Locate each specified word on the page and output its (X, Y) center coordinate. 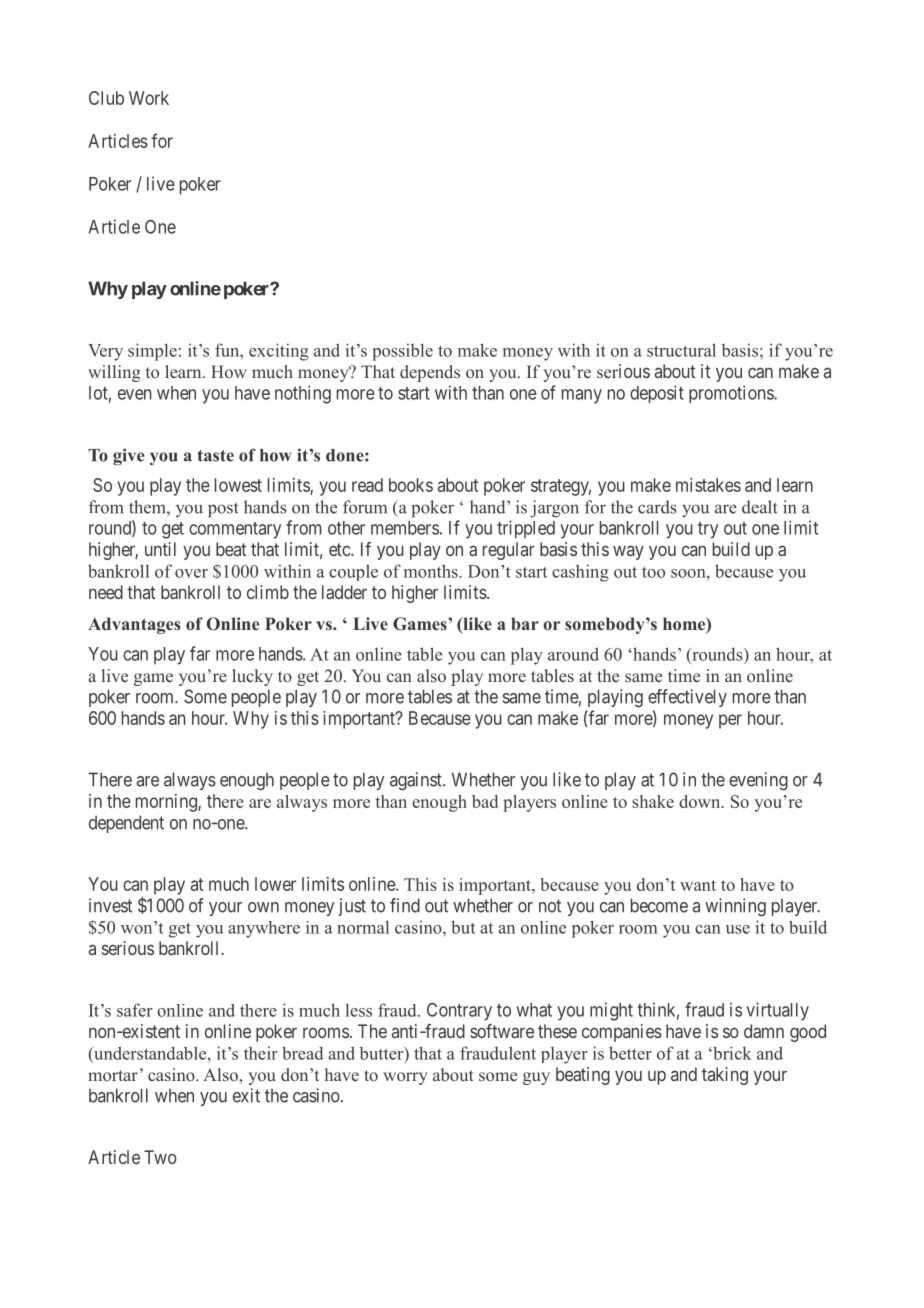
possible (402, 352)
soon (689, 573)
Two (160, 1157)
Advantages (134, 625)
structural (681, 350)
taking (725, 1076)
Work (149, 98)
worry (405, 1078)
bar (525, 623)
